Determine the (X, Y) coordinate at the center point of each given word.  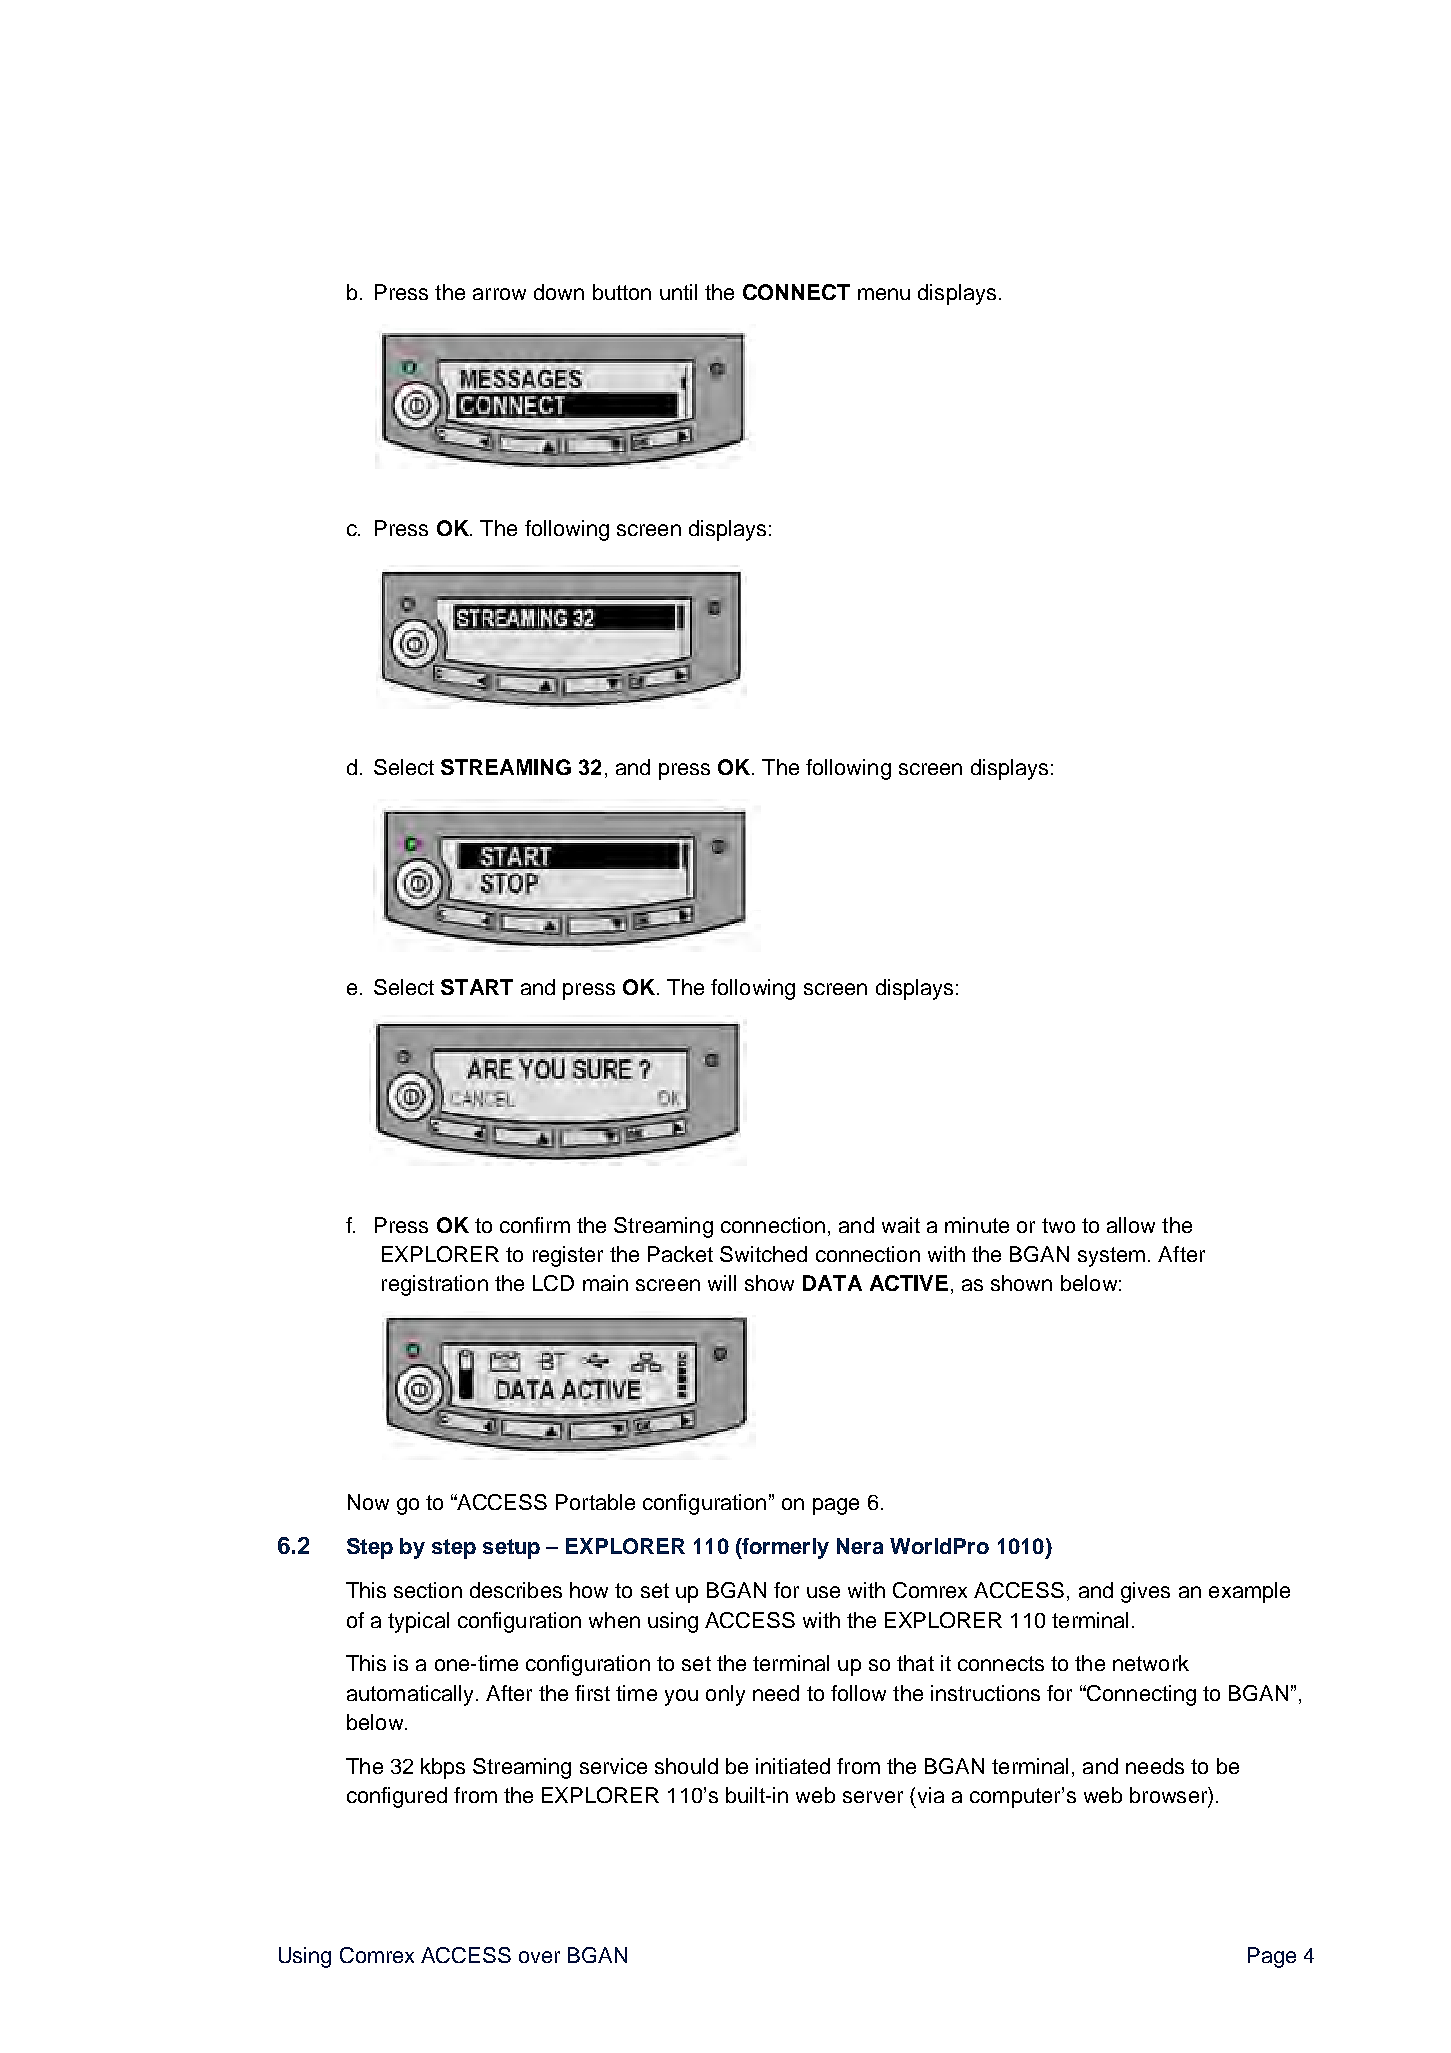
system (1111, 1257)
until (678, 292)
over (539, 1957)
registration (435, 1285)
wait (901, 1225)
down (559, 292)
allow (1131, 1225)
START (477, 987)
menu (884, 294)
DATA (832, 1283)
